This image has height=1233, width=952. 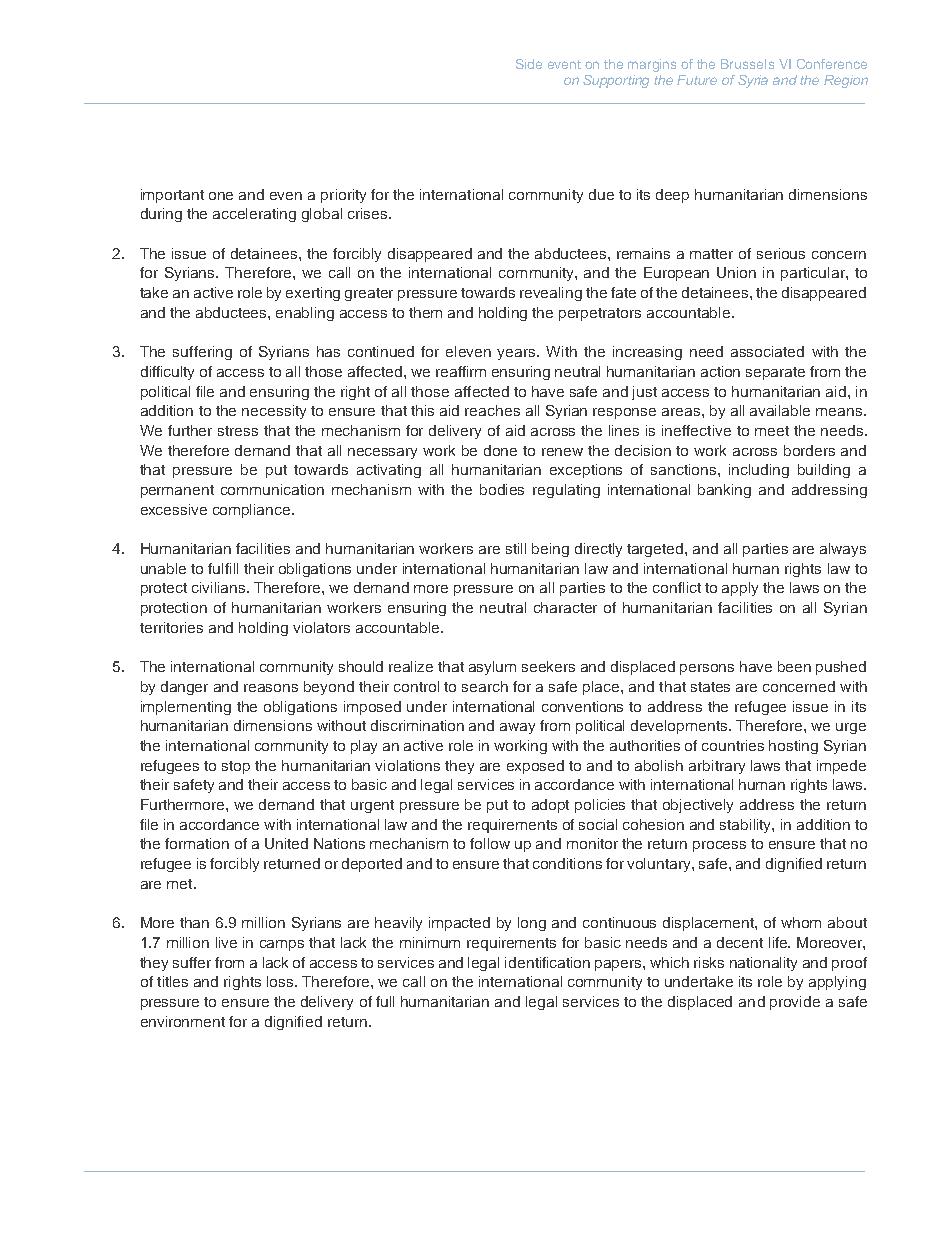 What do you see at coordinates (313, 294) in the image?
I see `exerting` at bounding box center [313, 294].
